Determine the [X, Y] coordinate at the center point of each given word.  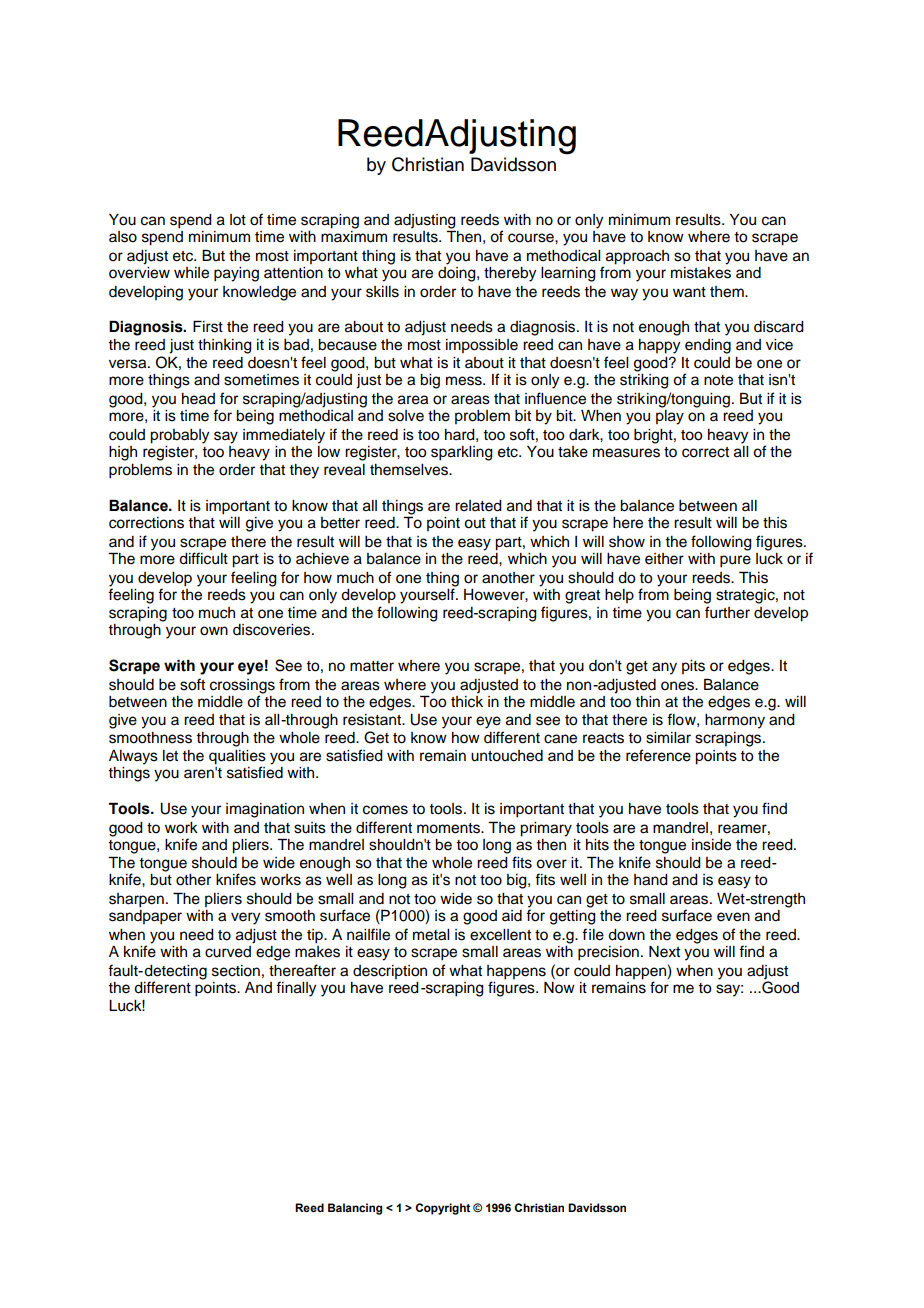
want [689, 292]
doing [458, 273]
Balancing [355, 1209]
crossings [242, 687]
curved [228, 952]
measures [626, 453]
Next [664, 952]
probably [179, 436]
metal [431, 935]
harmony [735, 721]
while [191, 273]
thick [467, 700]
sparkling [462, 453]
